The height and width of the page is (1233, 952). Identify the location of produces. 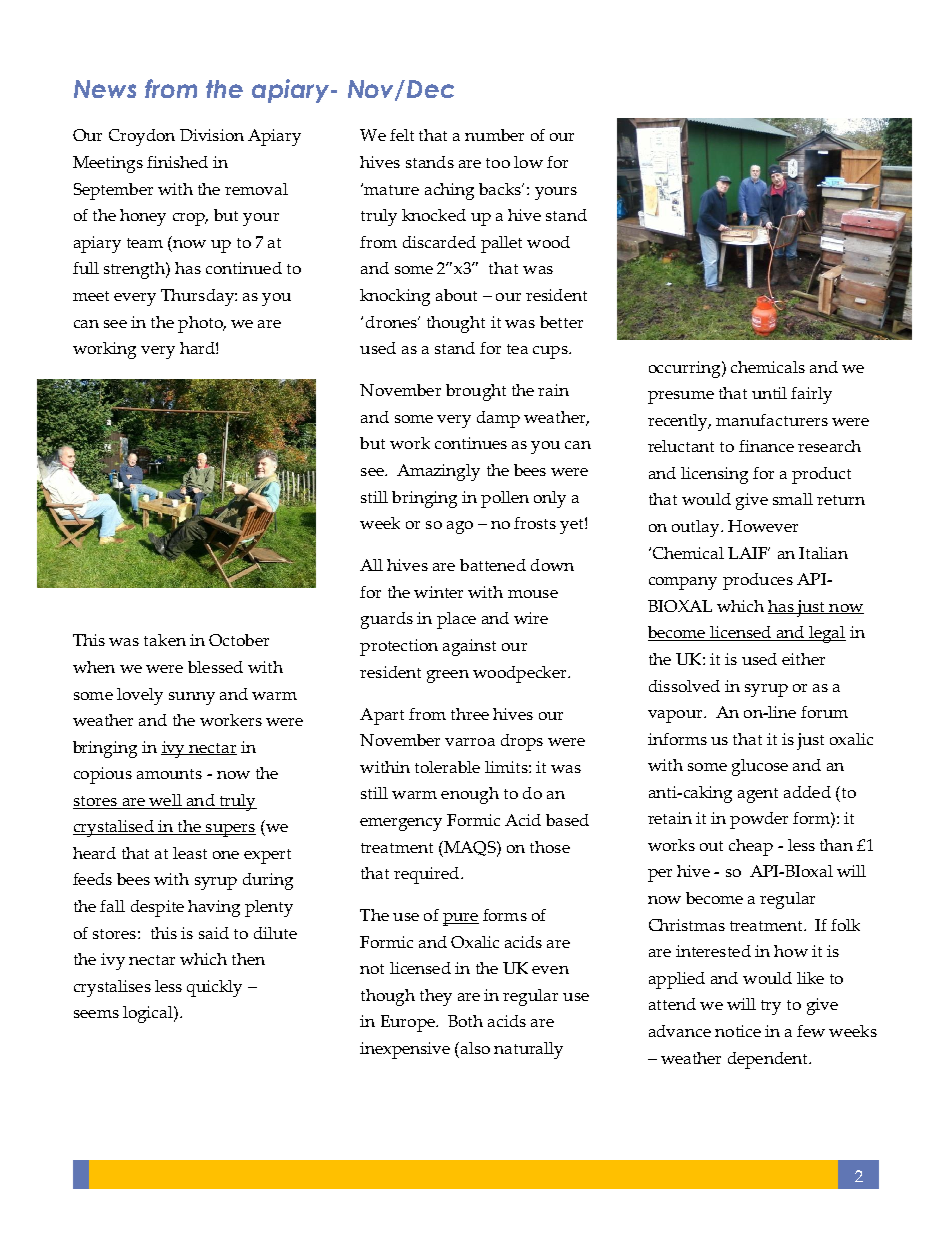
(758, 581).
